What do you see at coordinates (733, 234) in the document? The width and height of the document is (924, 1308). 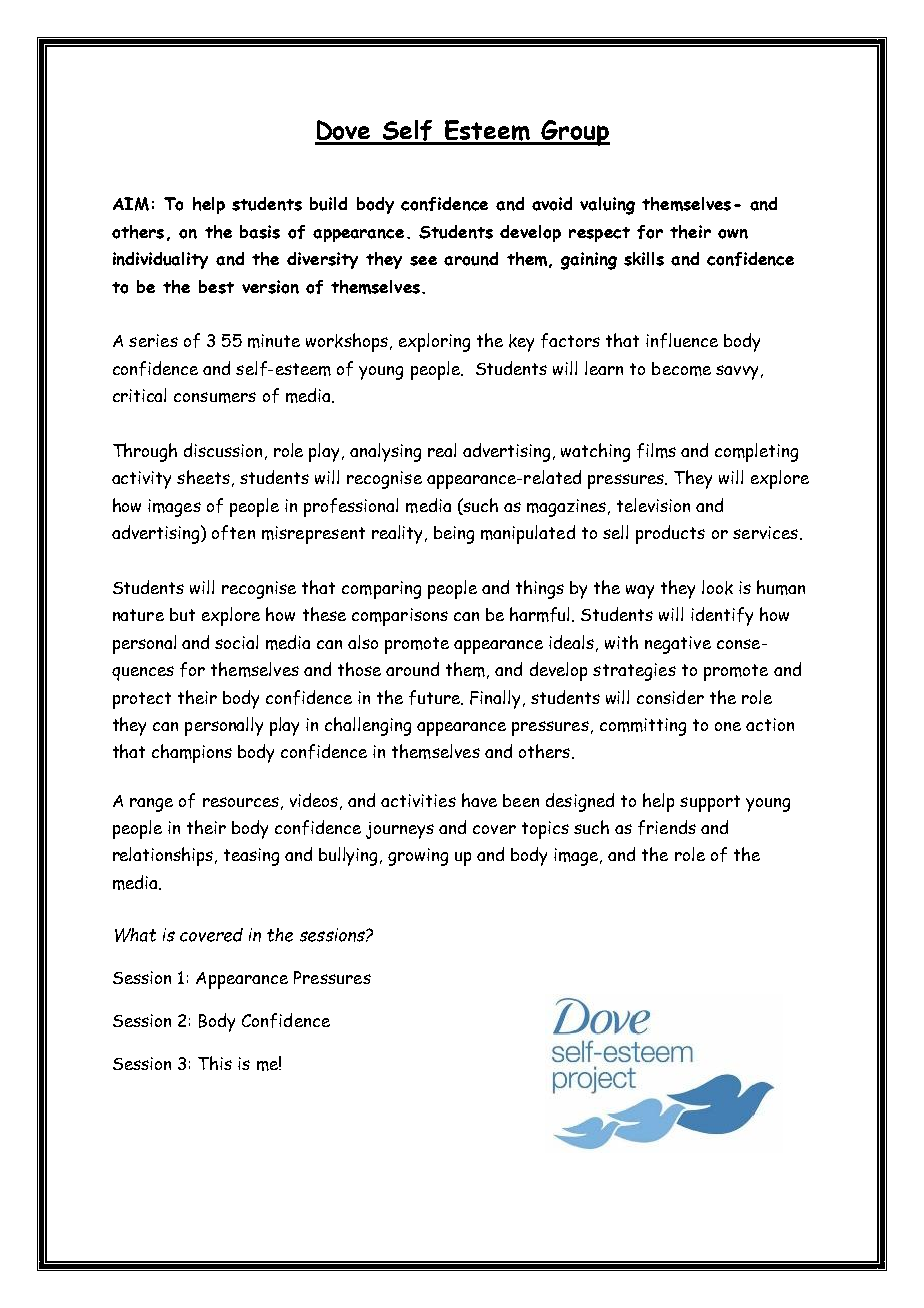 I see `own` at bounding box center [733, 234].
